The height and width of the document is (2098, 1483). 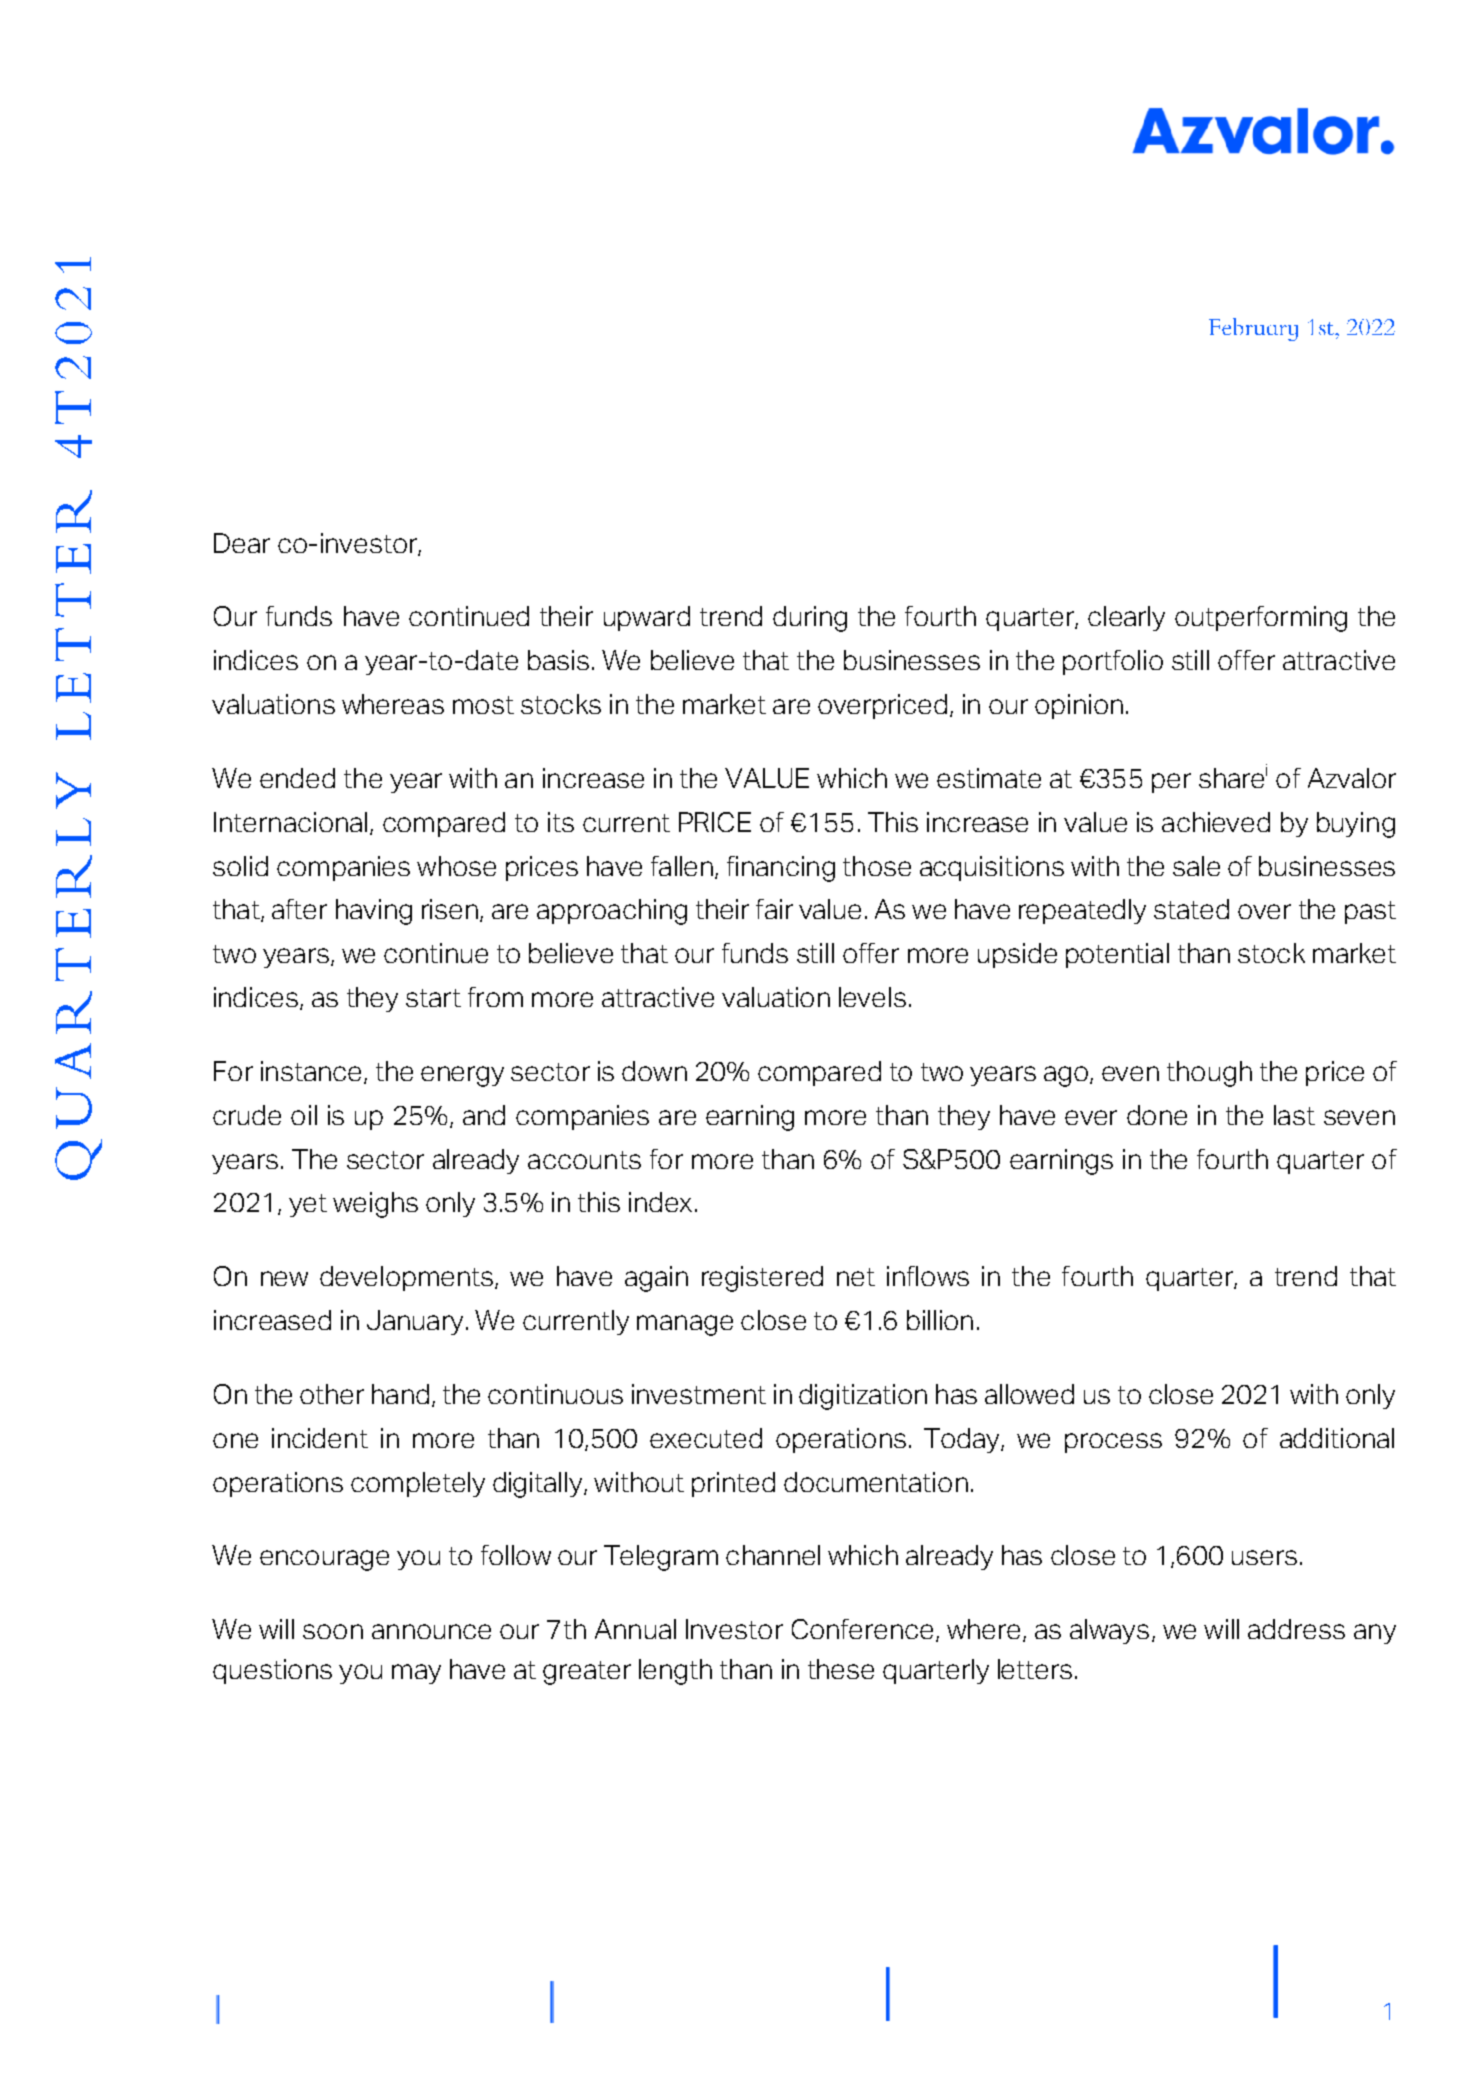 What do you see at coordinates (242, 543) in the document?
I see `Dear` at bounding box center [242, 543].
